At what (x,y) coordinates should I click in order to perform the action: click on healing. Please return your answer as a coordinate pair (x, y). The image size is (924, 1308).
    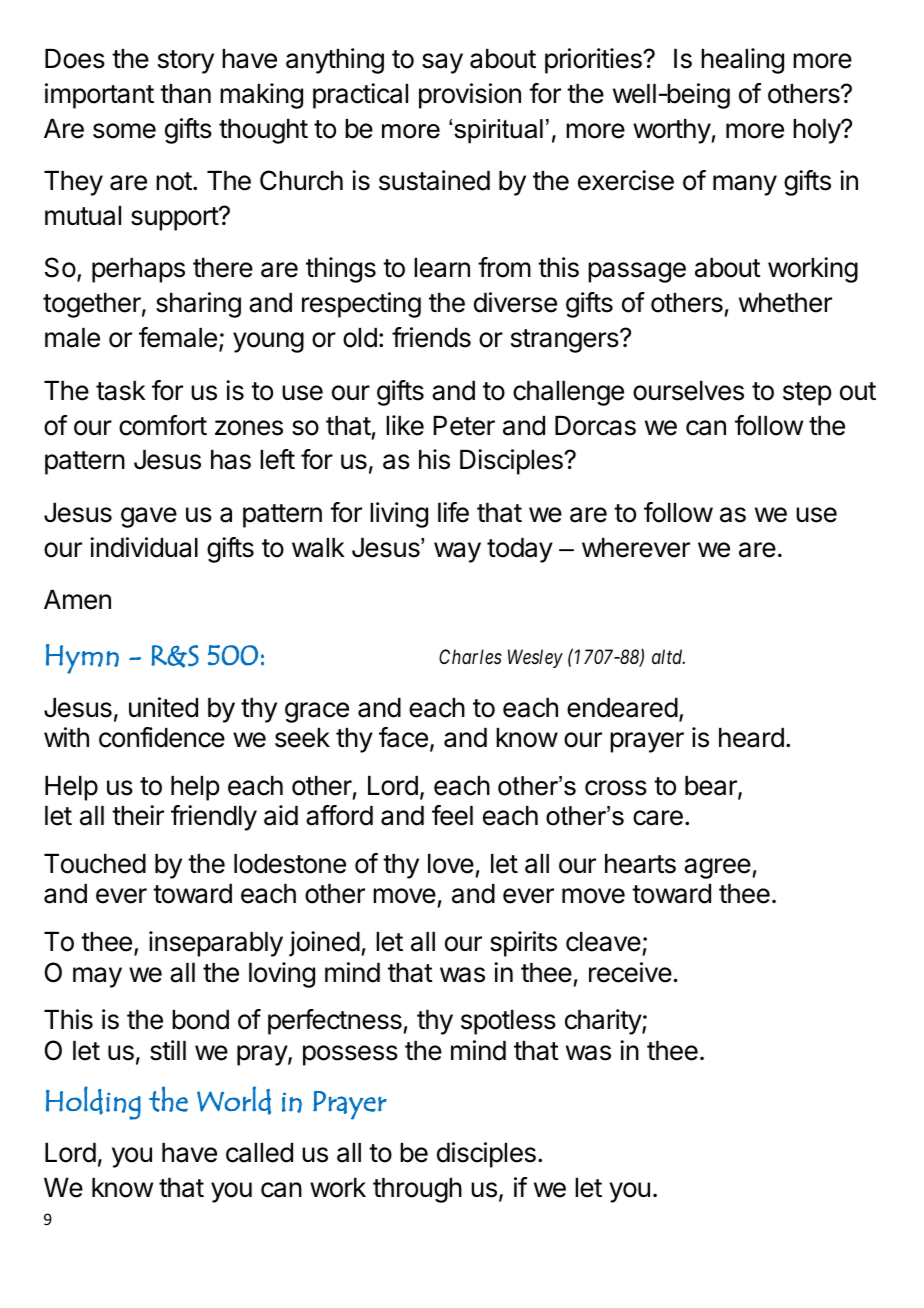
    Looking at the image, I should click on (742, 61).
